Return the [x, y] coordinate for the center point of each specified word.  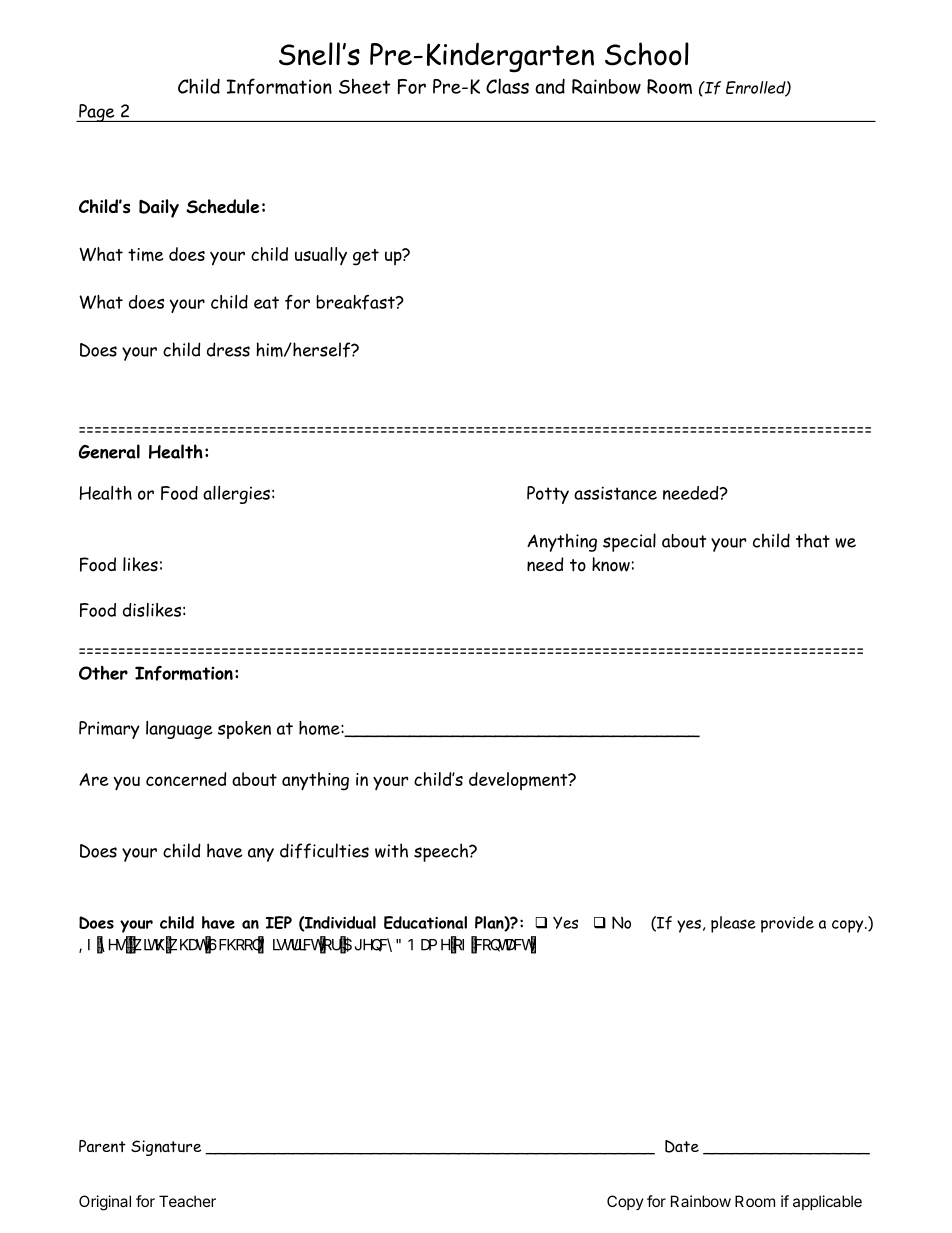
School [647, 54]
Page [97, 113]
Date [682, 1146]
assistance [615, 493]
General [109, 451]
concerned [186, 779]
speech [442, 852]
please [733, 924]
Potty [548, 495]
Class [507, 86]
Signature [166, 1148]
